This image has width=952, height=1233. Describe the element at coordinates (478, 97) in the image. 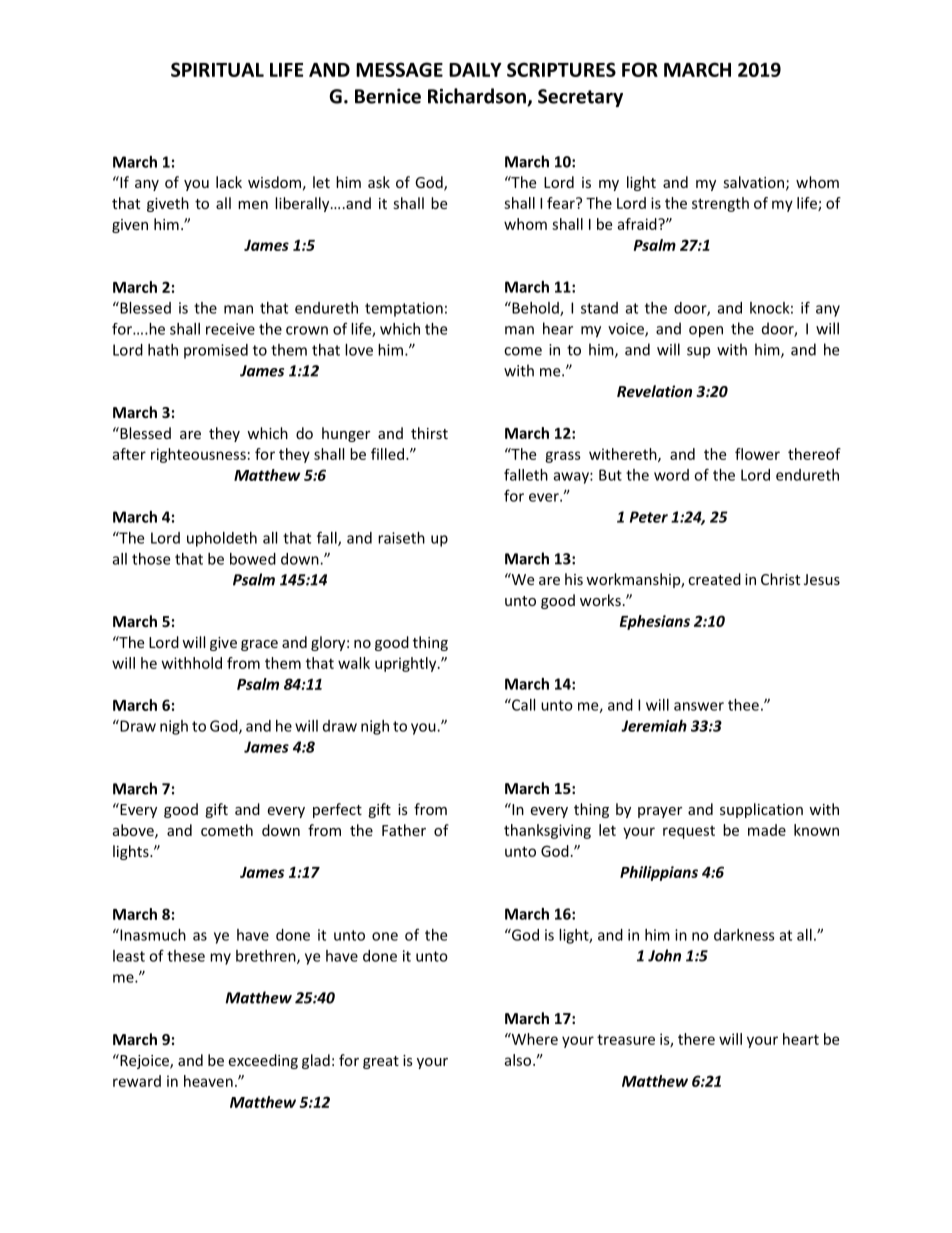

I see `Richardson` at that location.
